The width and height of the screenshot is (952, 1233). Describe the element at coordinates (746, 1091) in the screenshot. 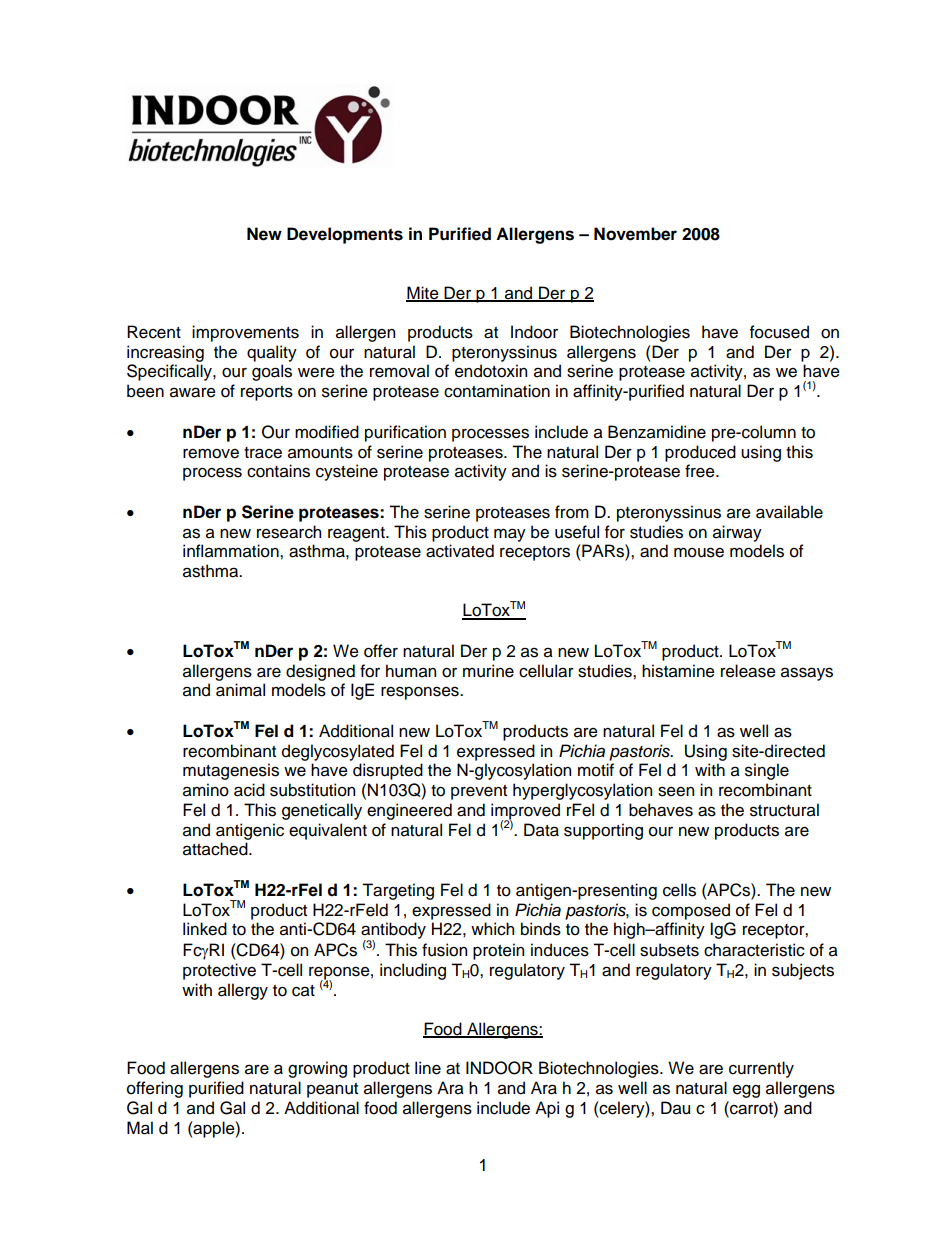

I see `egg` at that location.
